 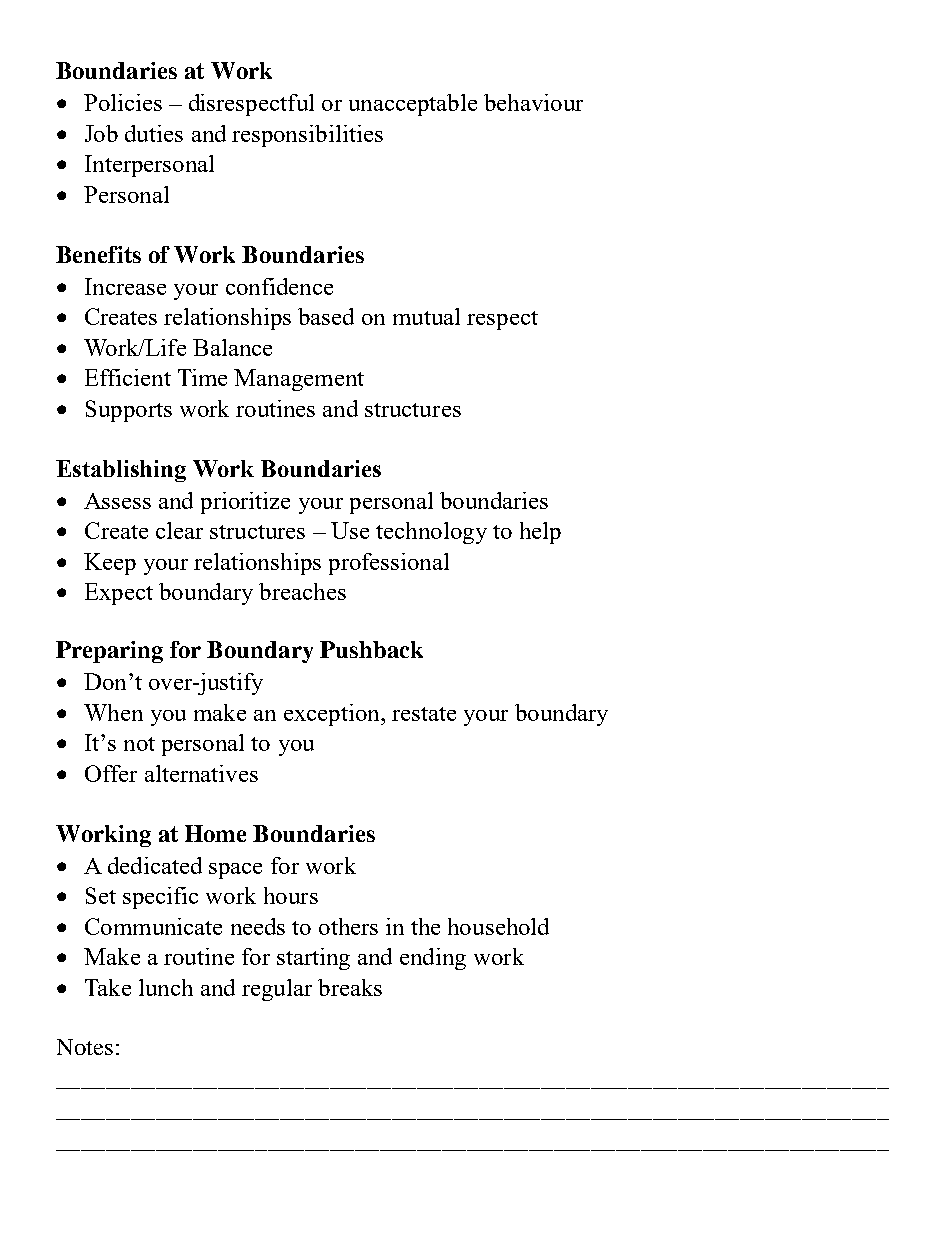 I want to click on regular, so click(x=277, y=990).
